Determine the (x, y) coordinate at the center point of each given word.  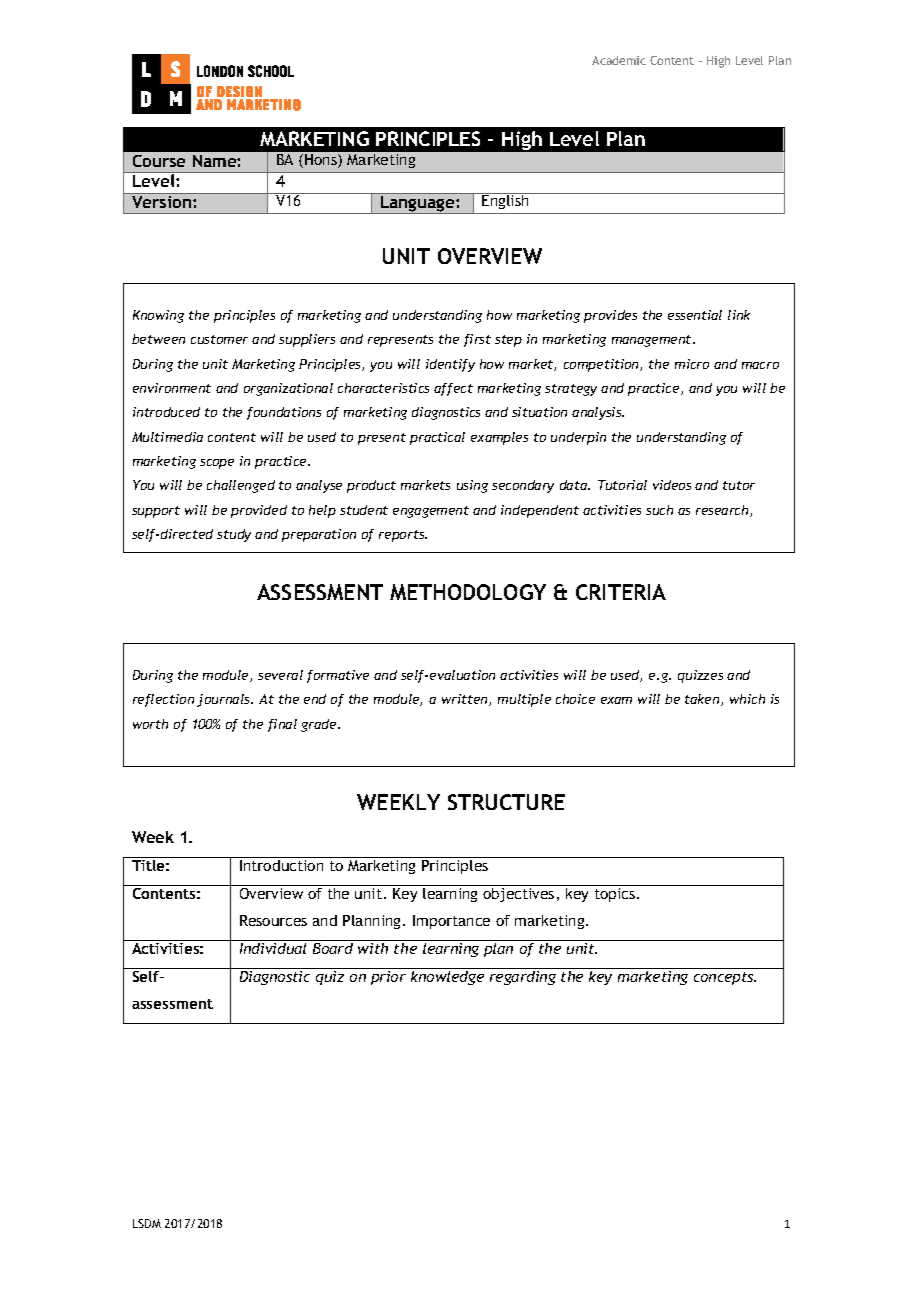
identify (450, 365)
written (466, 700)
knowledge (448, 976)
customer (219, 339)
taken (703, 700)
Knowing (158, 316)
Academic (619, 60)
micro (692, 364)
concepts (725, 978)
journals (225, 700)
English (506, 201)
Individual (273, 948)
